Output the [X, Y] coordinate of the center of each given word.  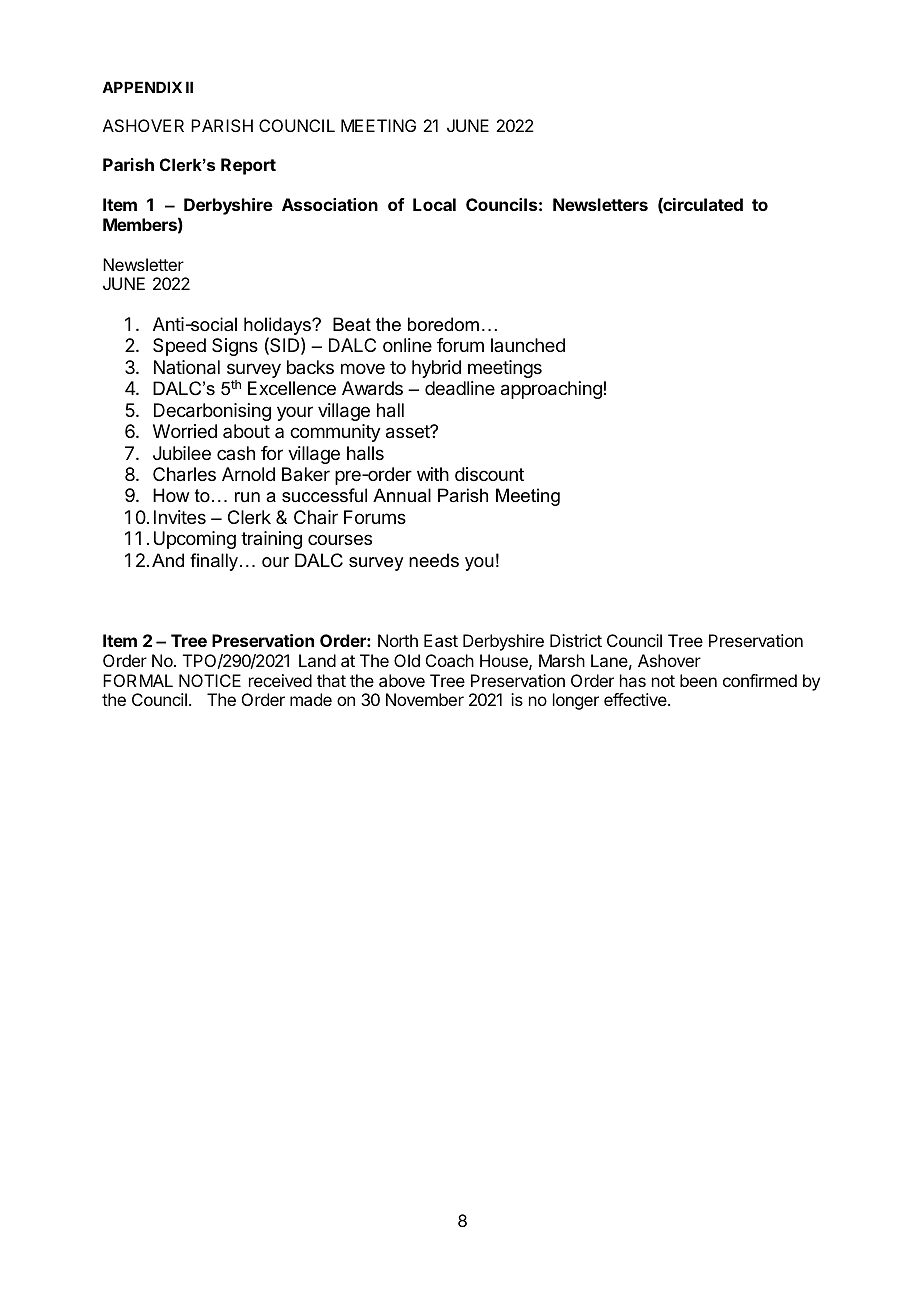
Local [434, 204]
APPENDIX [142, 87]
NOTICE [210, 680]
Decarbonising [212, 412]
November [425, 699]
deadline [460, 388]
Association [330, 204]
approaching [551, 390]
